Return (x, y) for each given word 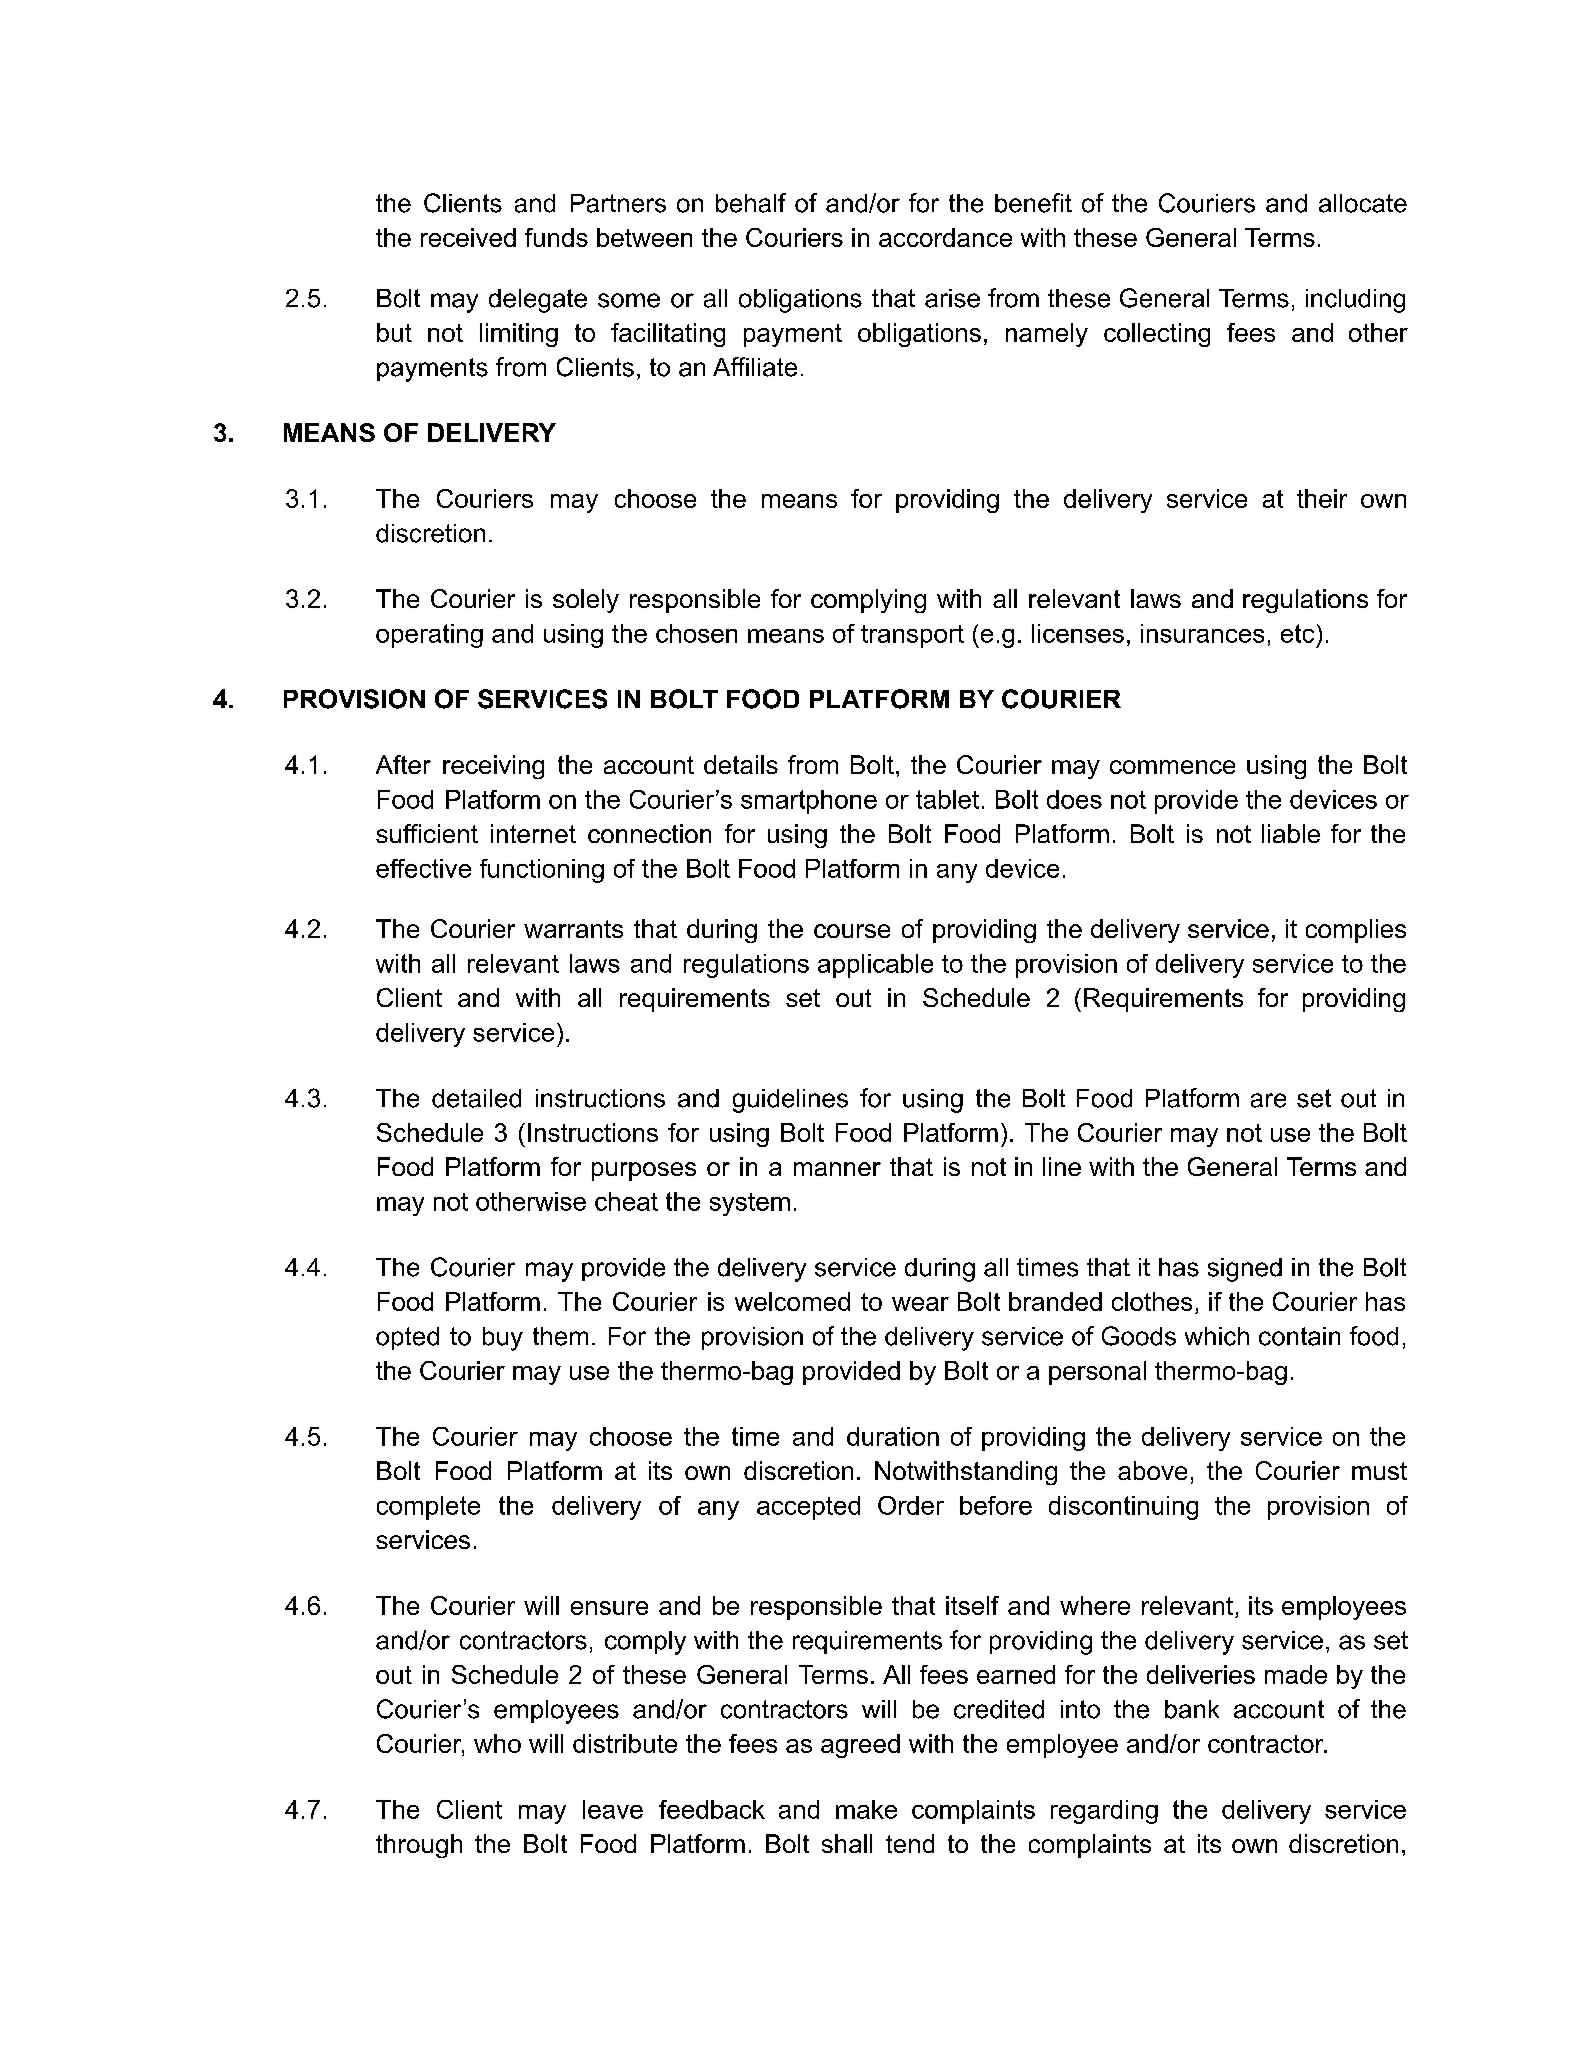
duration (893, 1436)
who (497, 1743)
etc (1297, 633)
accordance (945, 237)
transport (912, 636)
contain (1299, 1336)
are (1268, 1100)
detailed (476, 1098)
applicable (875, 966)
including (1355, 301)
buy (503, 1339)
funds (556, 237)
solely (586, 601)
